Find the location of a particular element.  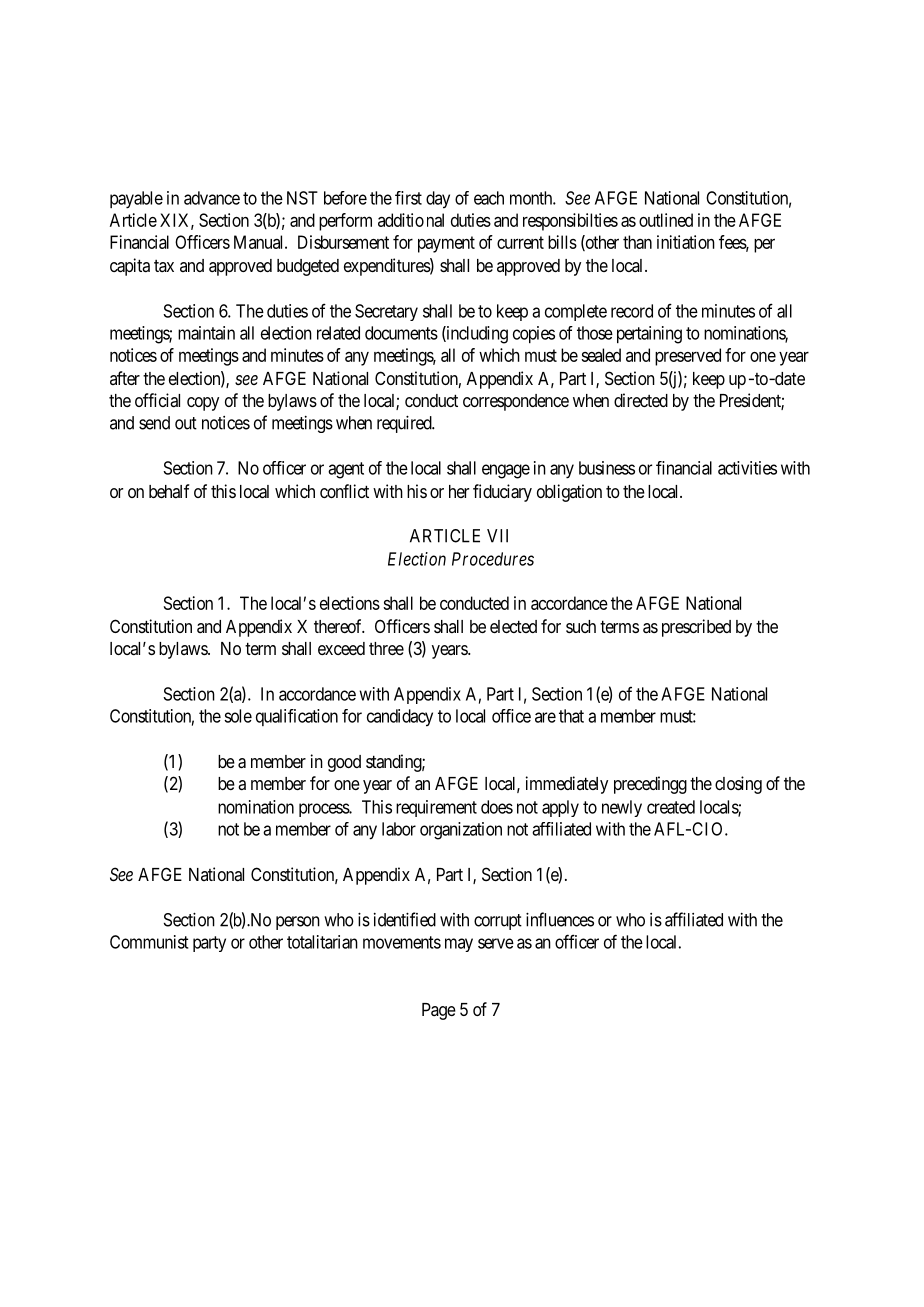

directed is located at coordinates (641, 400).
